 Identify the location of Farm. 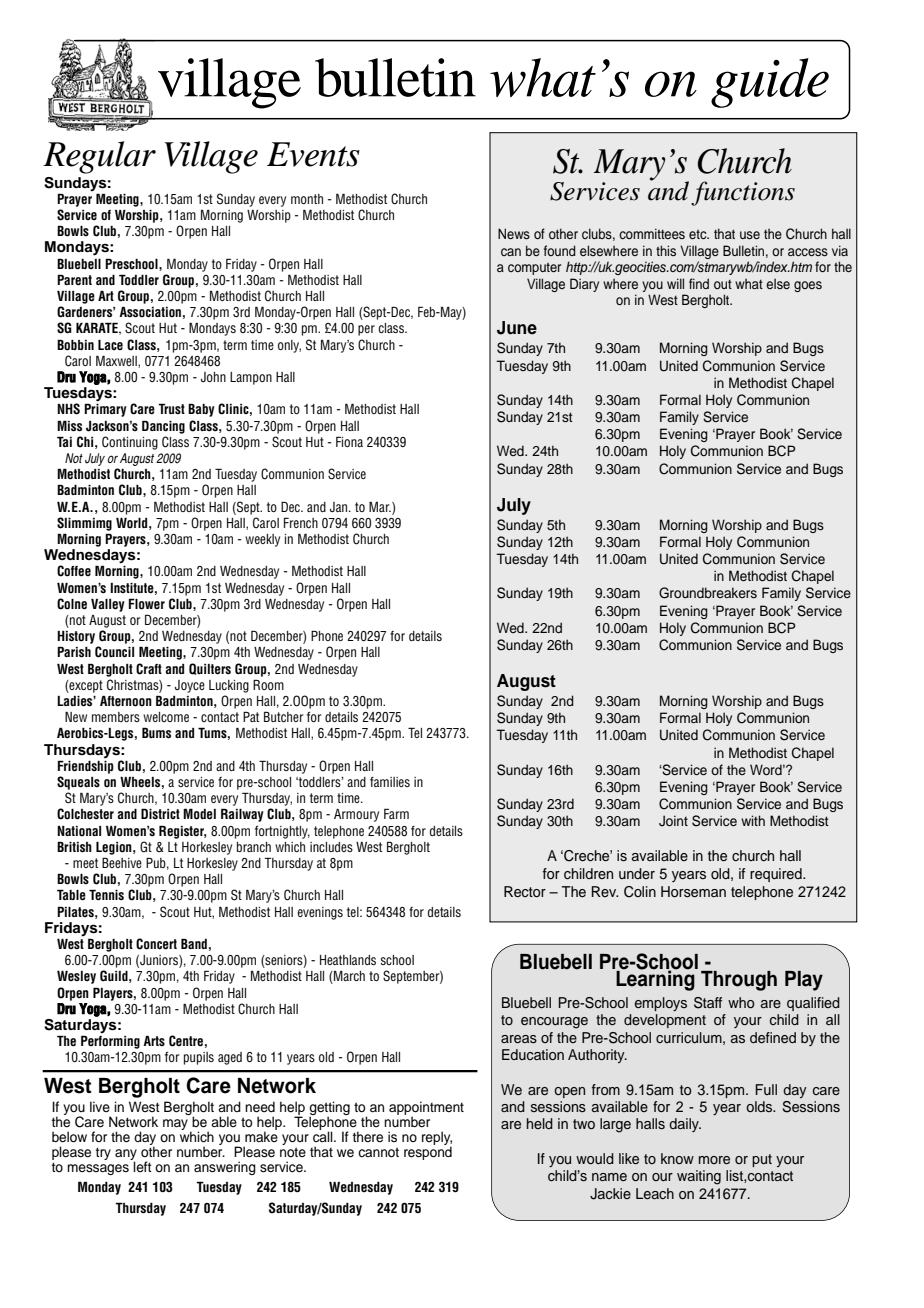
(396, 813).
